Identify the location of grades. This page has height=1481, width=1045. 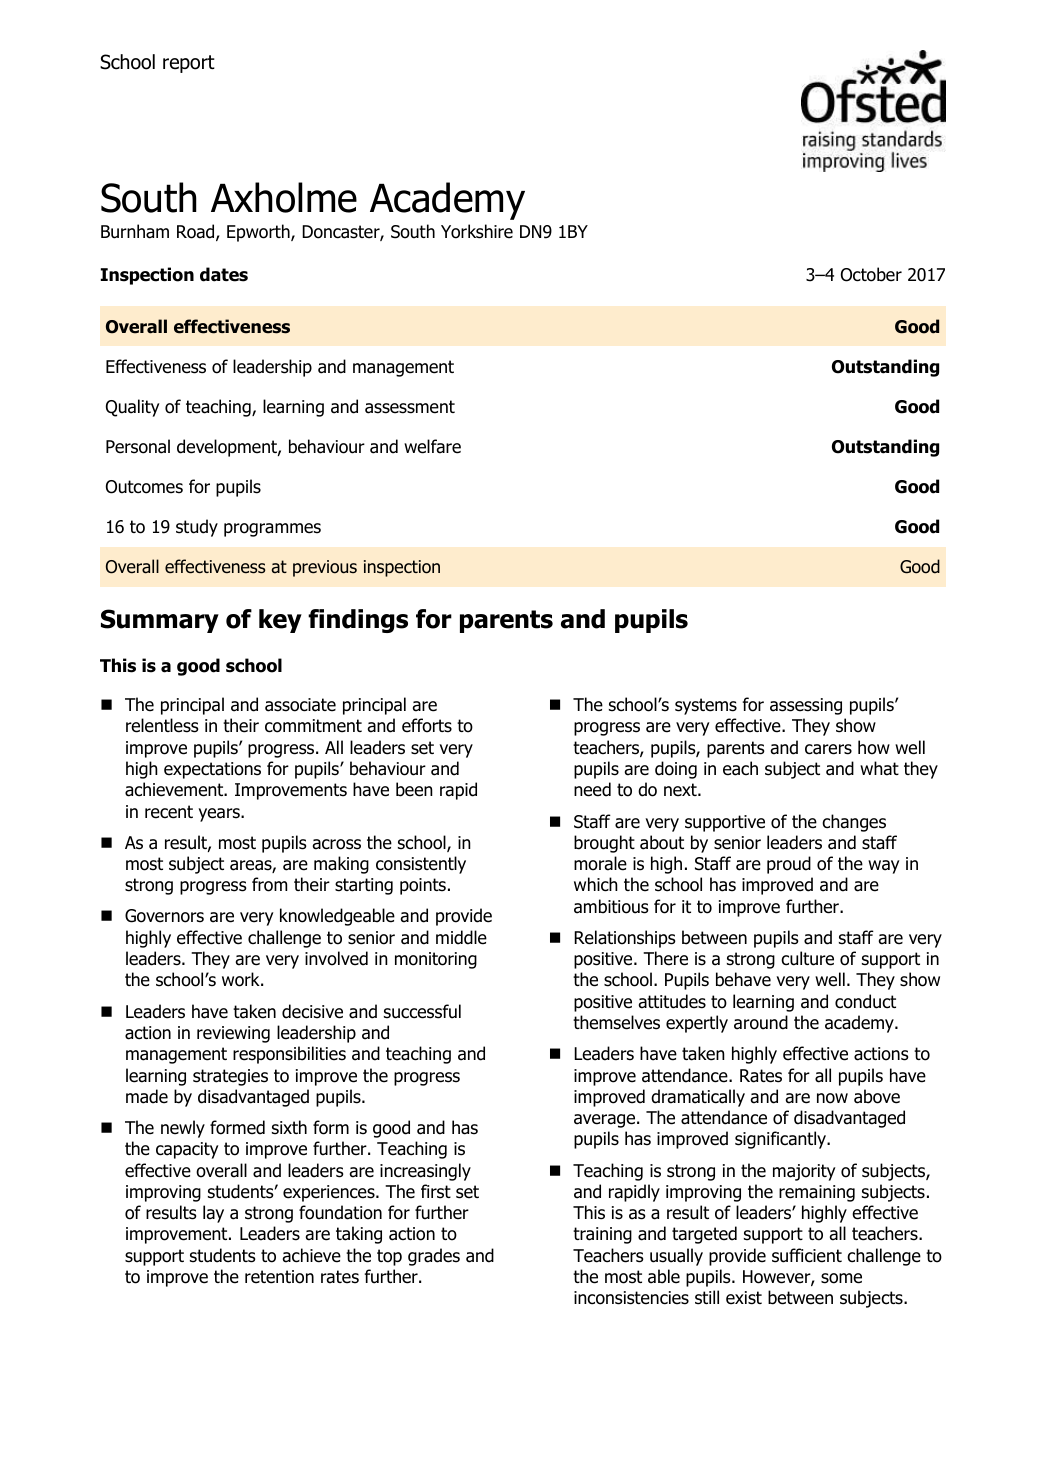
(434, 1257).
